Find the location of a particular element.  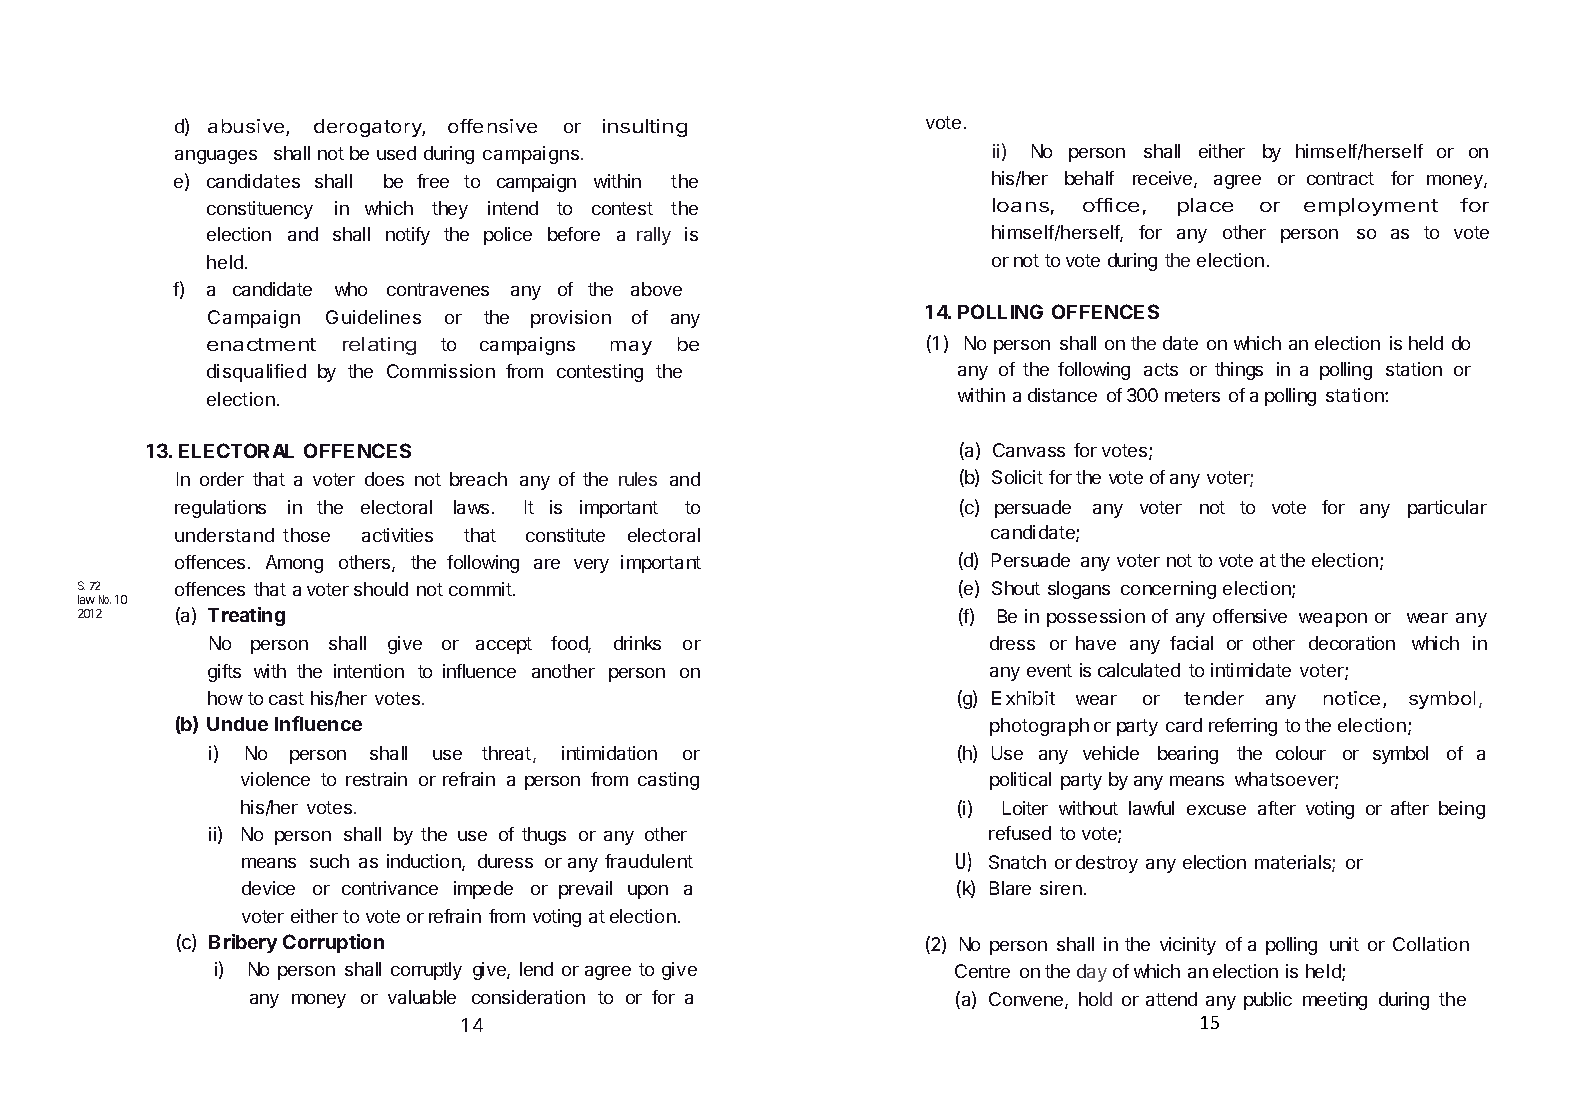

free is located at coordinates (433, 181).
